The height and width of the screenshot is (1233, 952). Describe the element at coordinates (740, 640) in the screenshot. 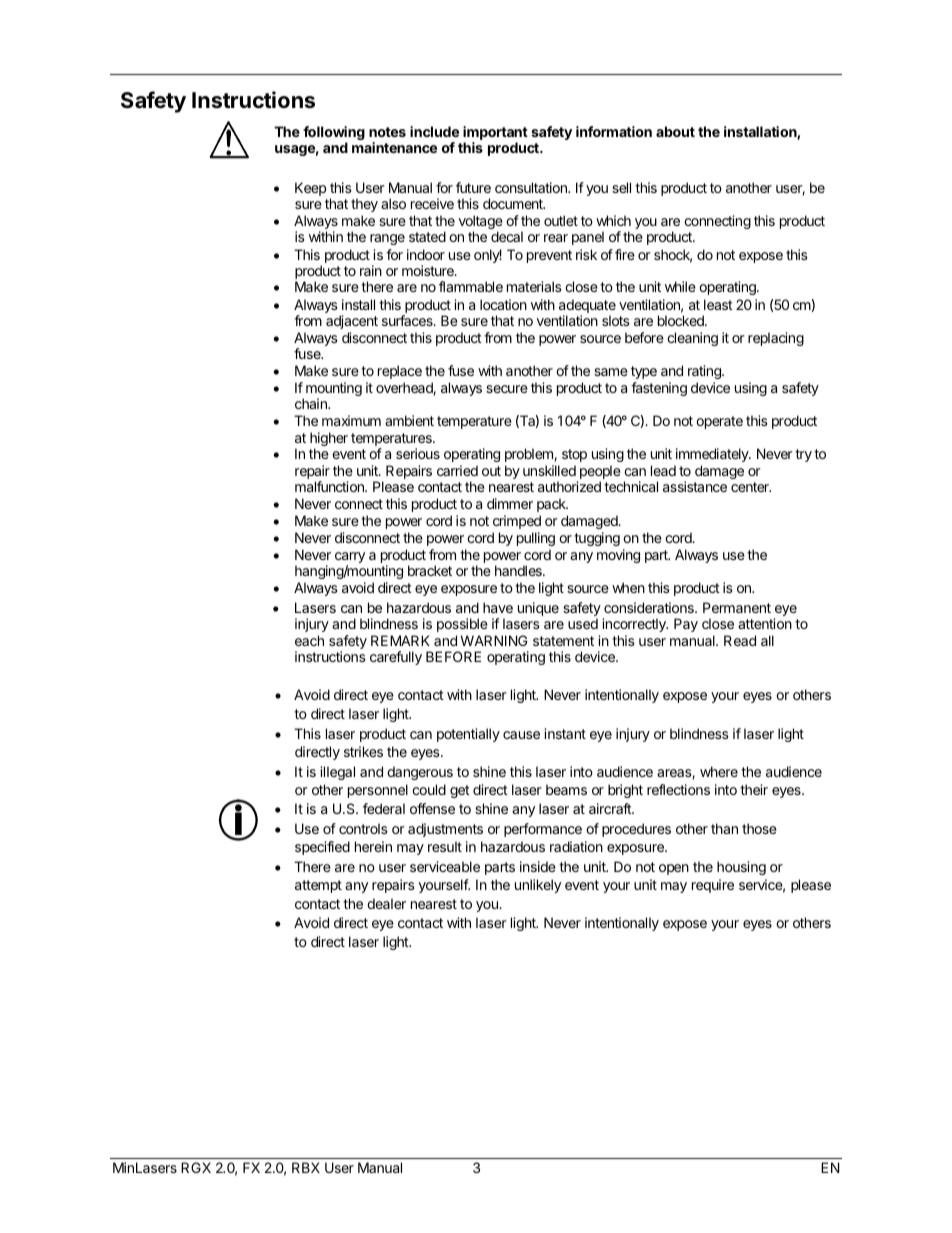

I see `Read` at that location.
